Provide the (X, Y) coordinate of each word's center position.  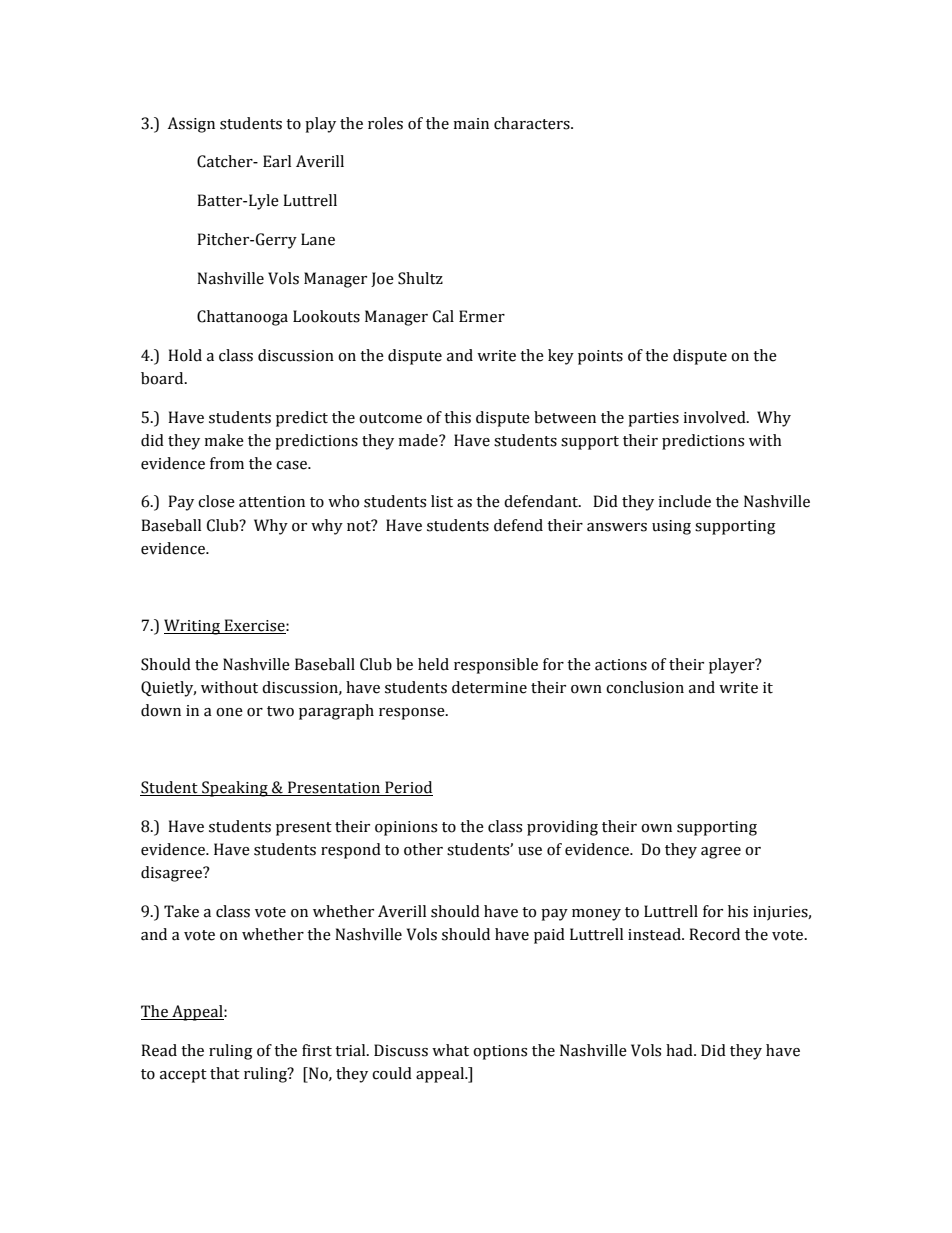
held (433, 664)
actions (621, 665)
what (450, 1050)
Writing (193, 627)
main (471, 124)
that (225, 1073)
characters (533, 123)
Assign (191, 125)
